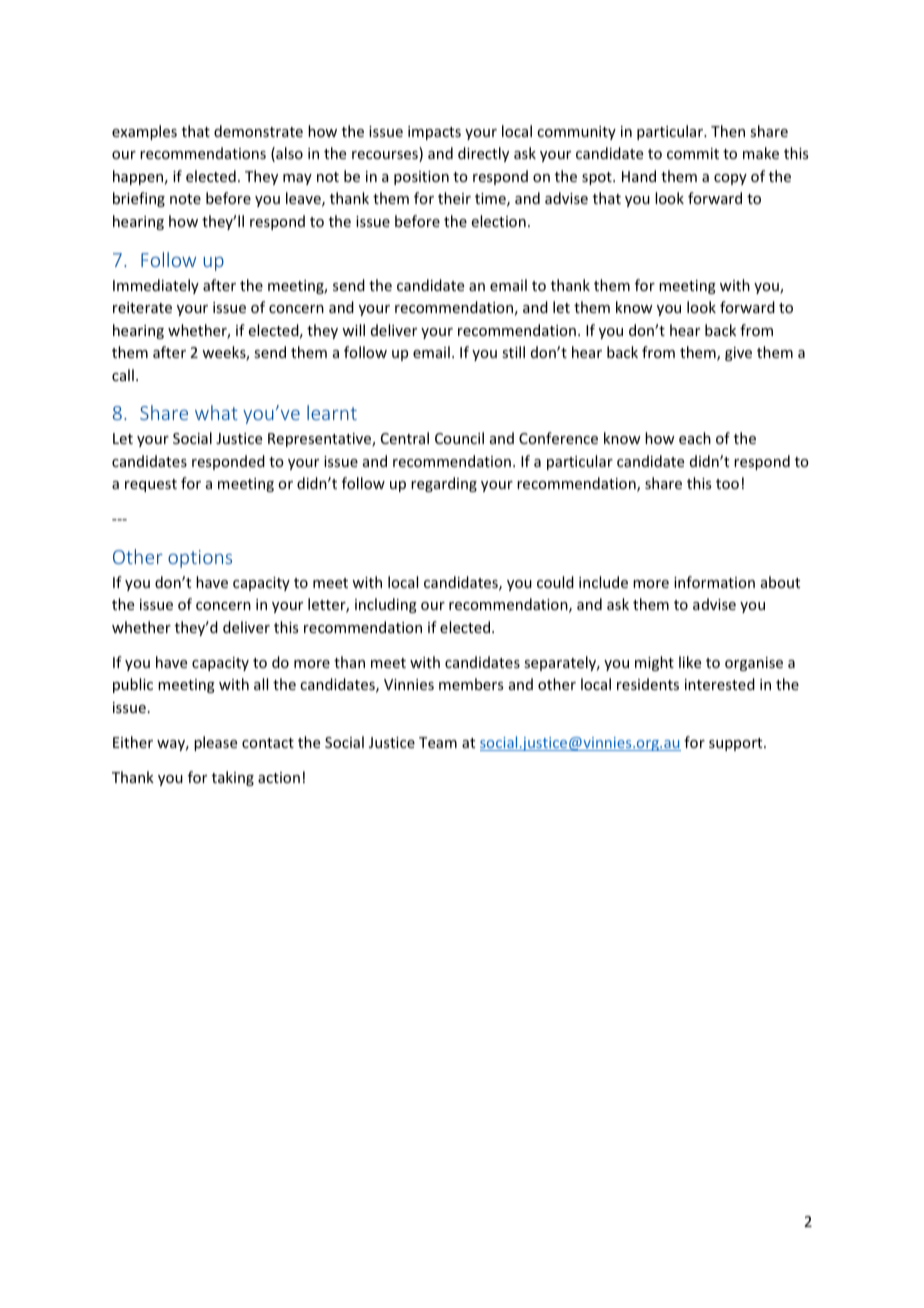 This screenshot has width=924, height=1308. I want to click on Immediately, so click(156, 286).
